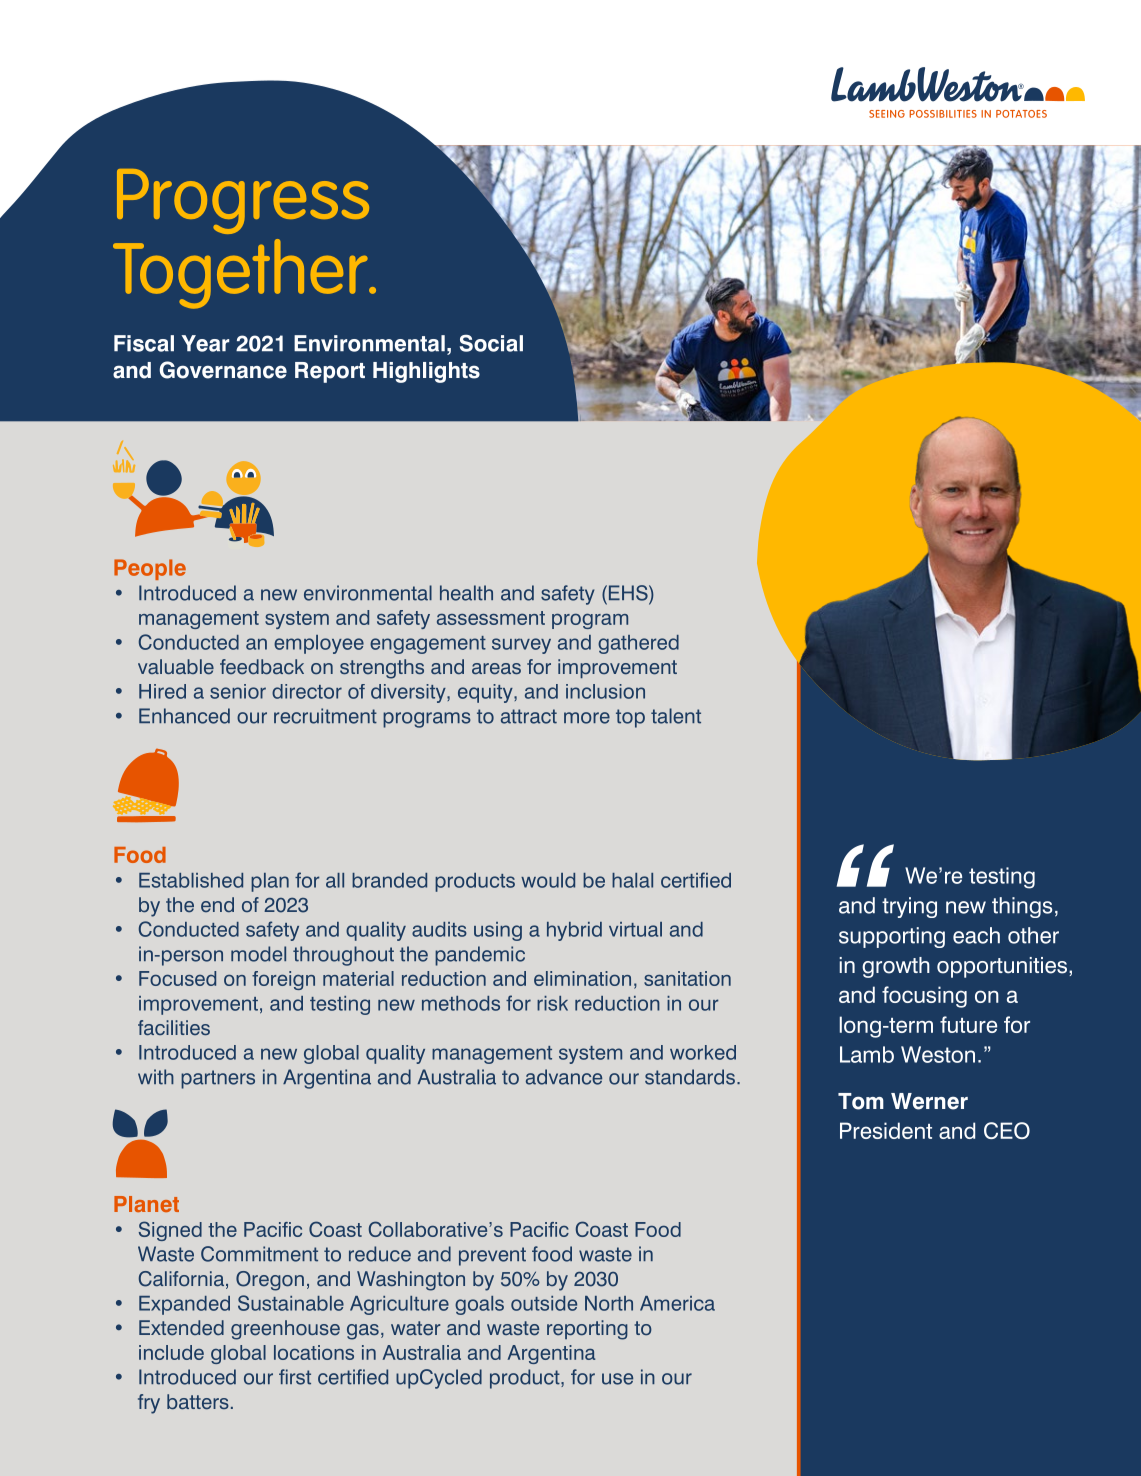  Describe the element at coordinates (638, 644) in the page. I see `gathered` at that location.
